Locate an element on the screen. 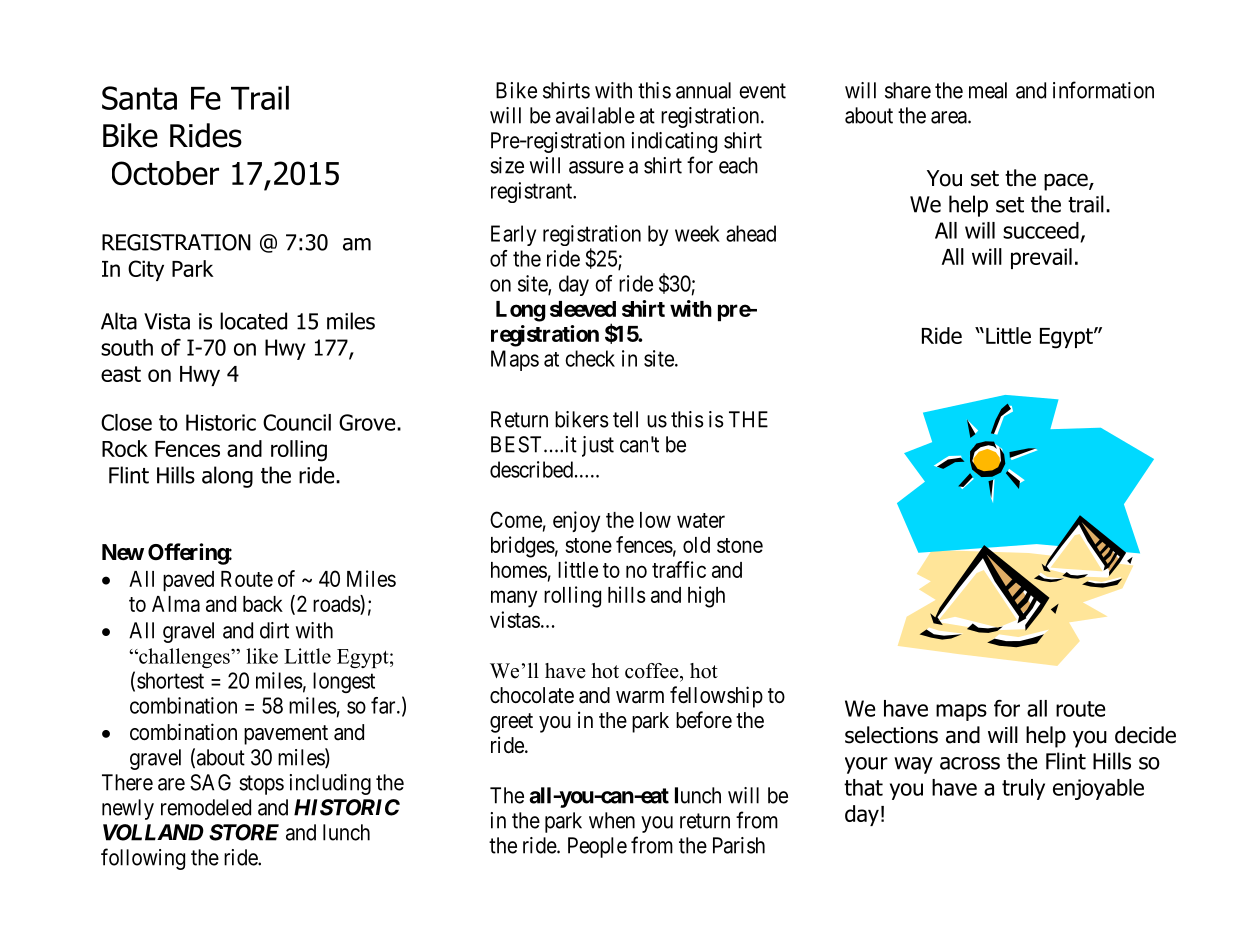 This screenshot has width=1233, height=952. Rock is located at coordinates (125, 448).
